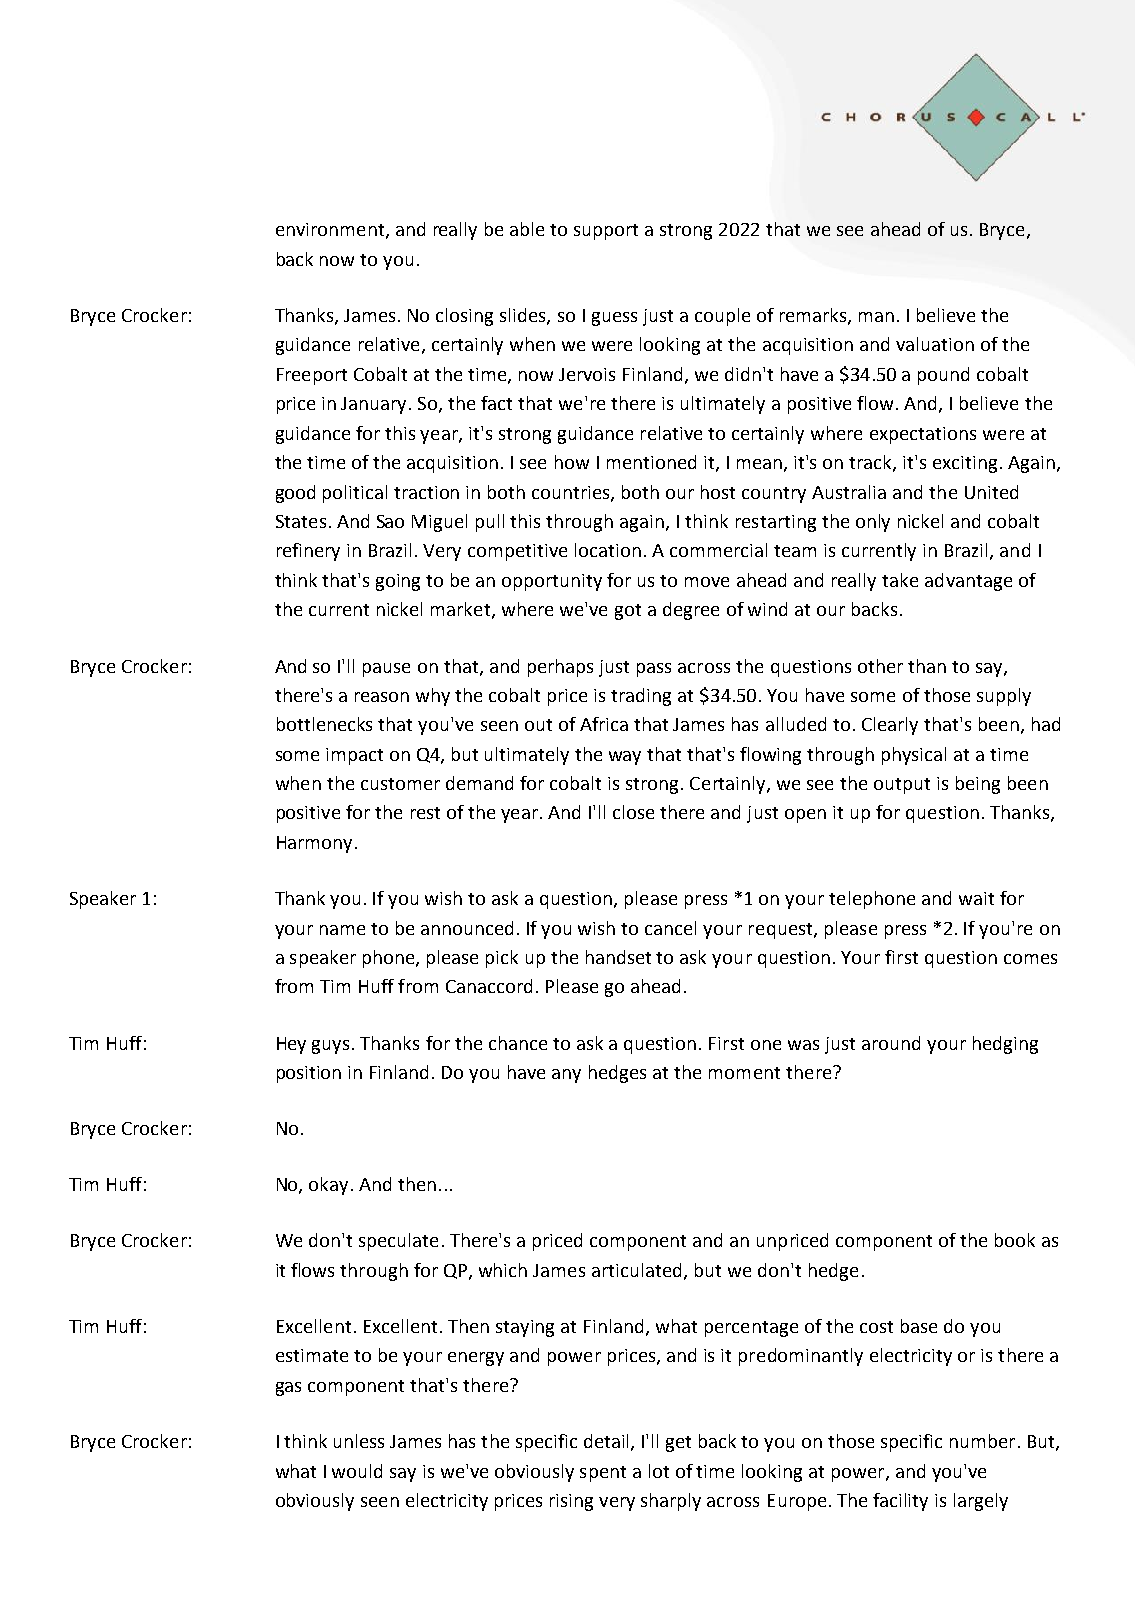  What do you see at coordinates (1015, 1240) in the screenshot?
I see `book` at bounding box center [1015, 1240].
